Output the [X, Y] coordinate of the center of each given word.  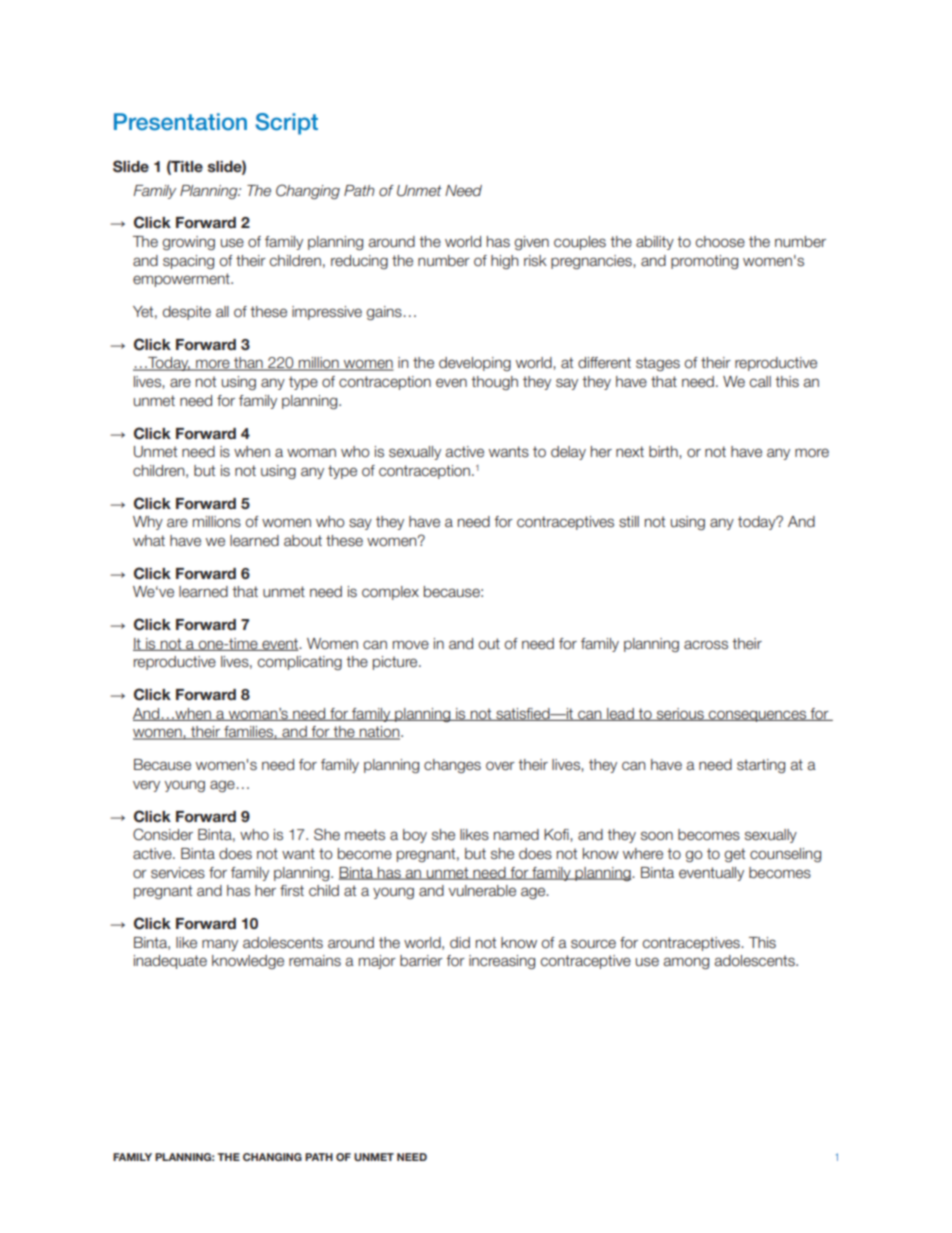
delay [568, 453]
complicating [300, 663]
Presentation [180, 122]
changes [452, 766]
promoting [704, 262]
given [531, 243]
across [706, 644]
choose [720, 242]
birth [664, 452]
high [504, 262]
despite [187, 313]
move [411, 645]
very [146, 786]
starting [761, 766]
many [220, 945]
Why [148, 523]
